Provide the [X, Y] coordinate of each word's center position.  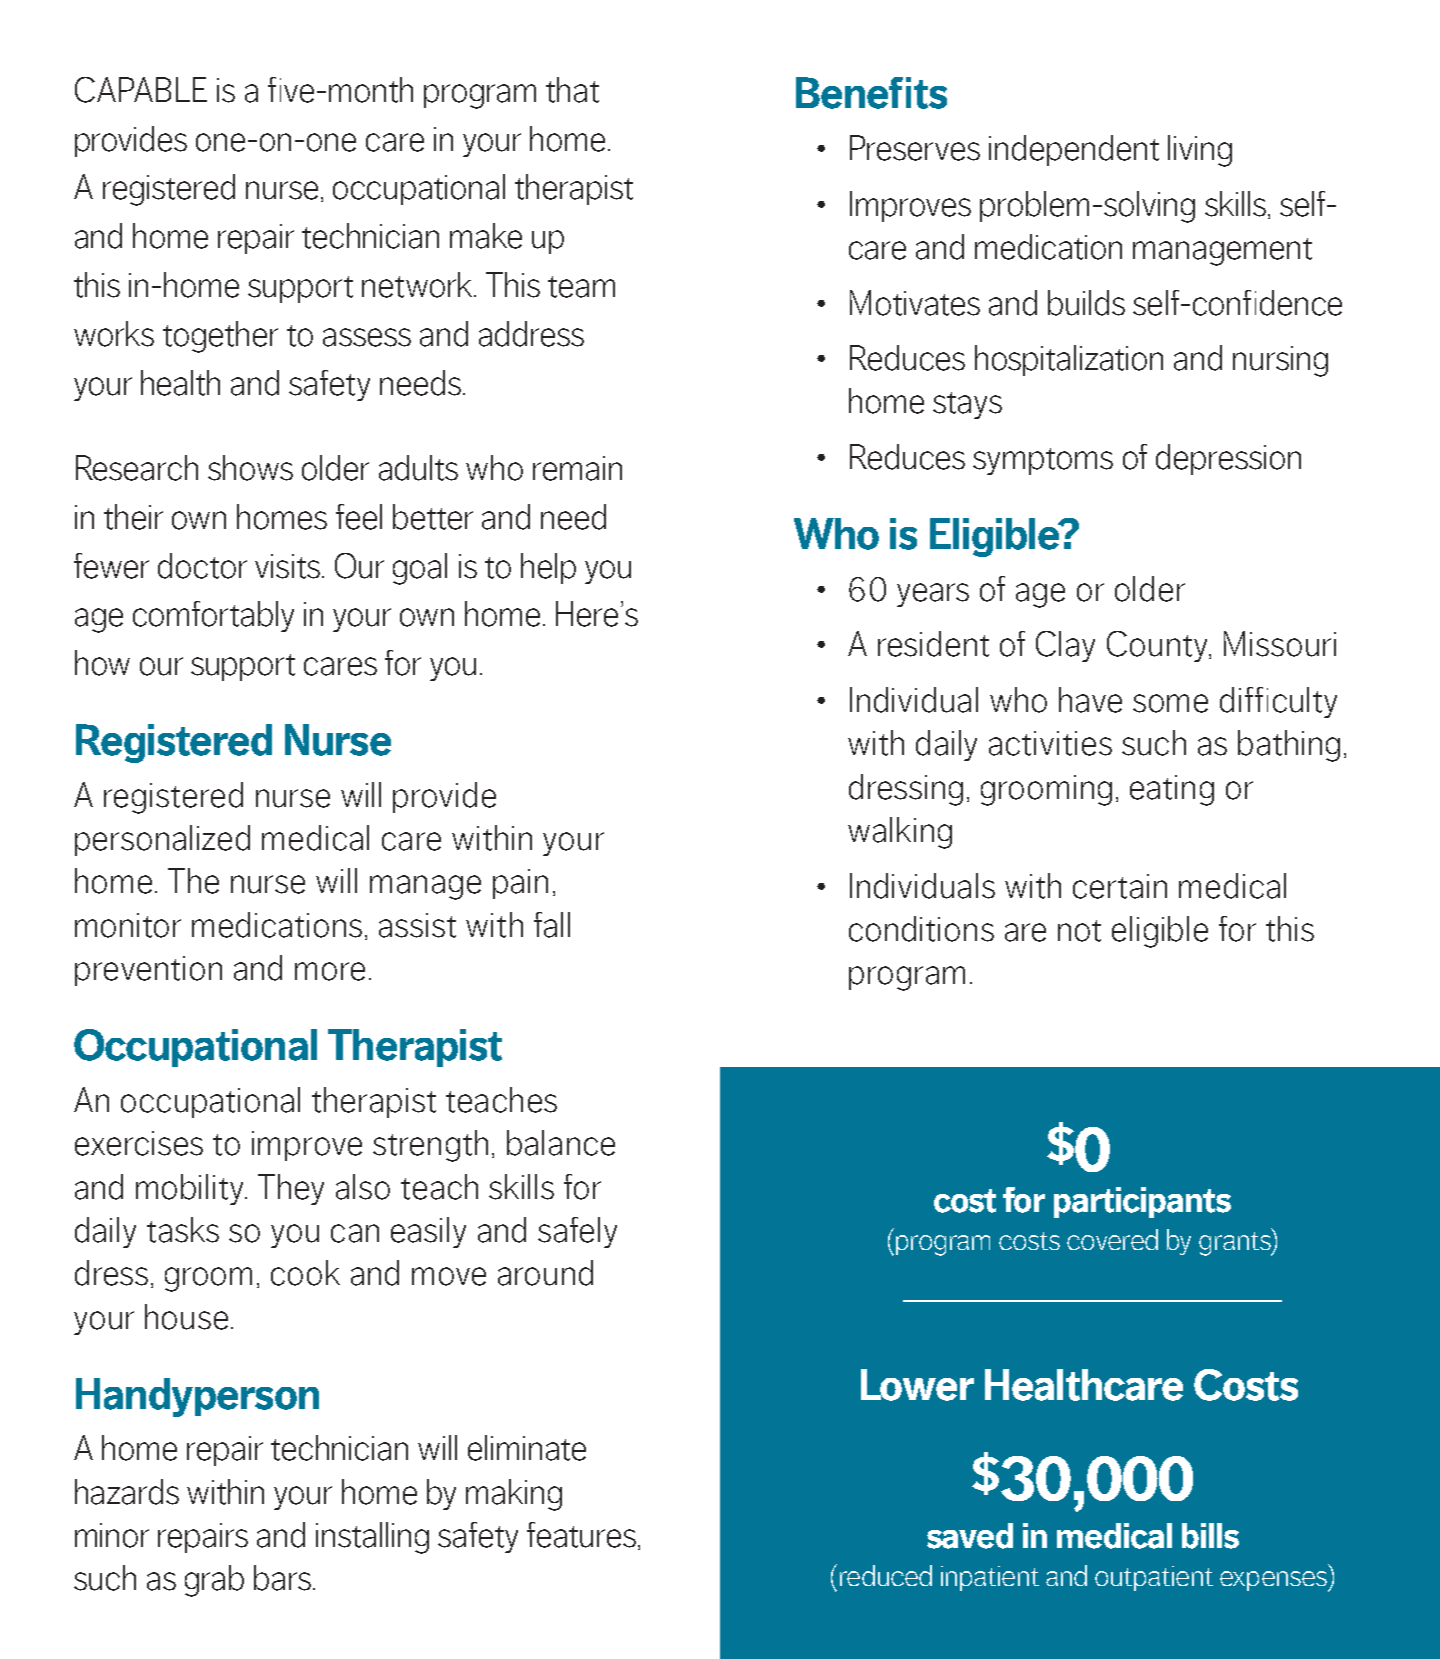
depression [1228, 459]
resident [933, 644]
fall [552, 925]
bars [282, 1578]
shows [250, 468]
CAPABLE [141, 90]
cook [305, 1273]
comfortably [213, 616]
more [330, 971]
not [1079, 931]
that [572, 90]
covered [1112, 1239]
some [1170, 703]
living [1200, 151]
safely [577, 1232]
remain [577, 468]
